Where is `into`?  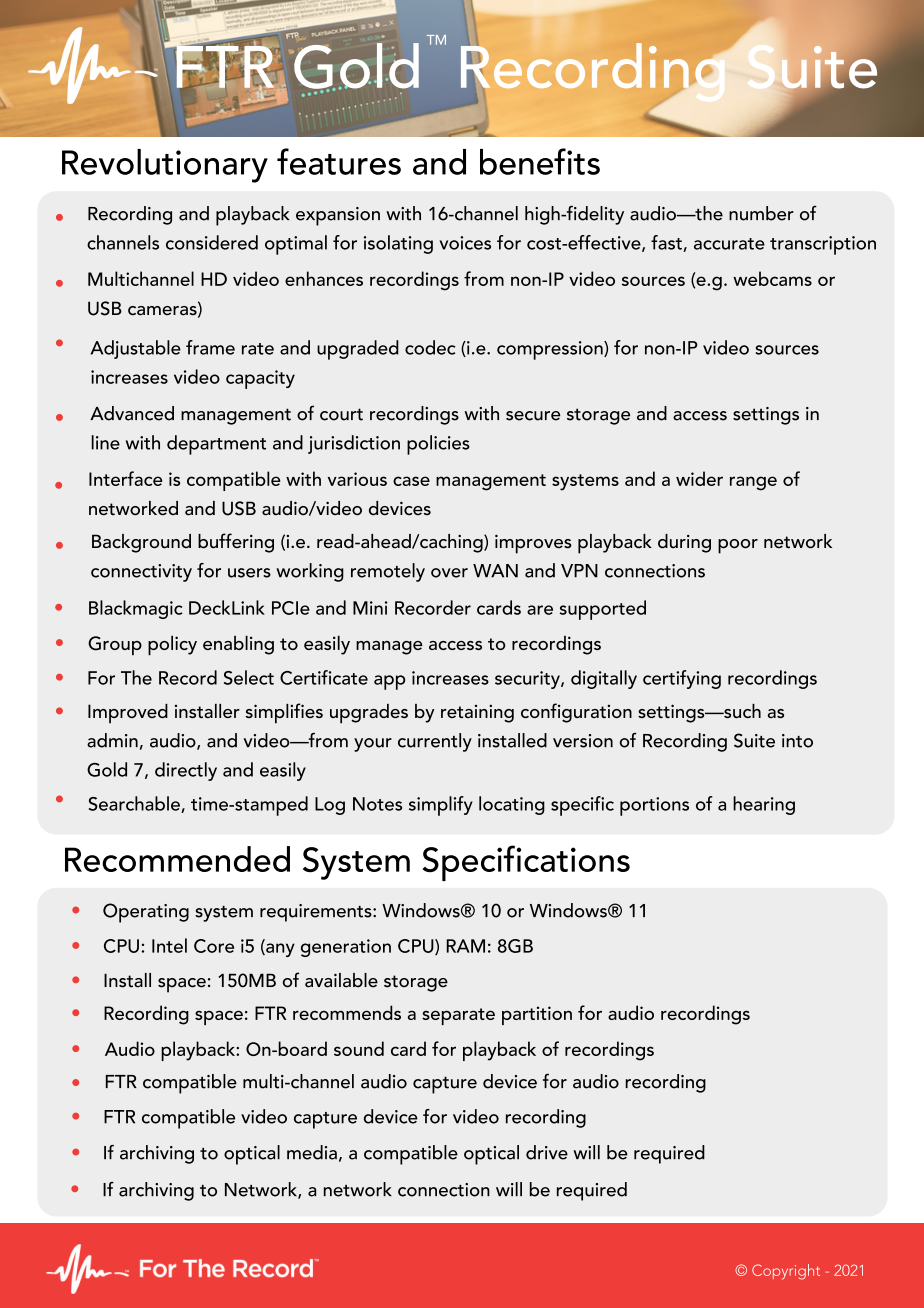 into is located at coordinates (797, 741).
